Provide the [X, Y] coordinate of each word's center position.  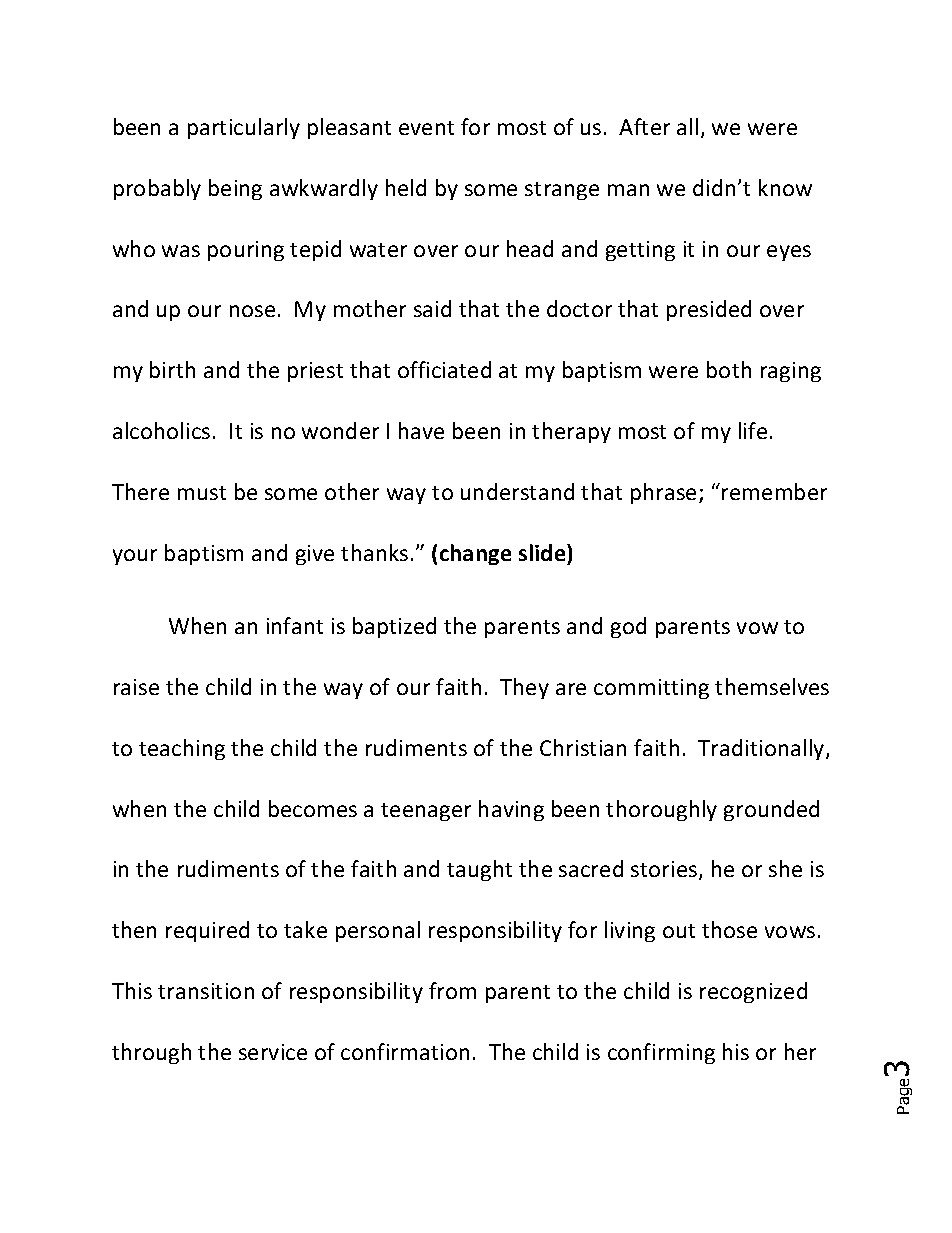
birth [172, 369]
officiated [444, 369]
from [452, 990]
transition [206, 991]
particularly [244, 128]
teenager [426, 812]
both [729, 369]
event [426, 128]
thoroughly [661, 810]
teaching [182, 749]
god [628, 627]
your [135, 557]
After [644, 126]
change [475, 554]
